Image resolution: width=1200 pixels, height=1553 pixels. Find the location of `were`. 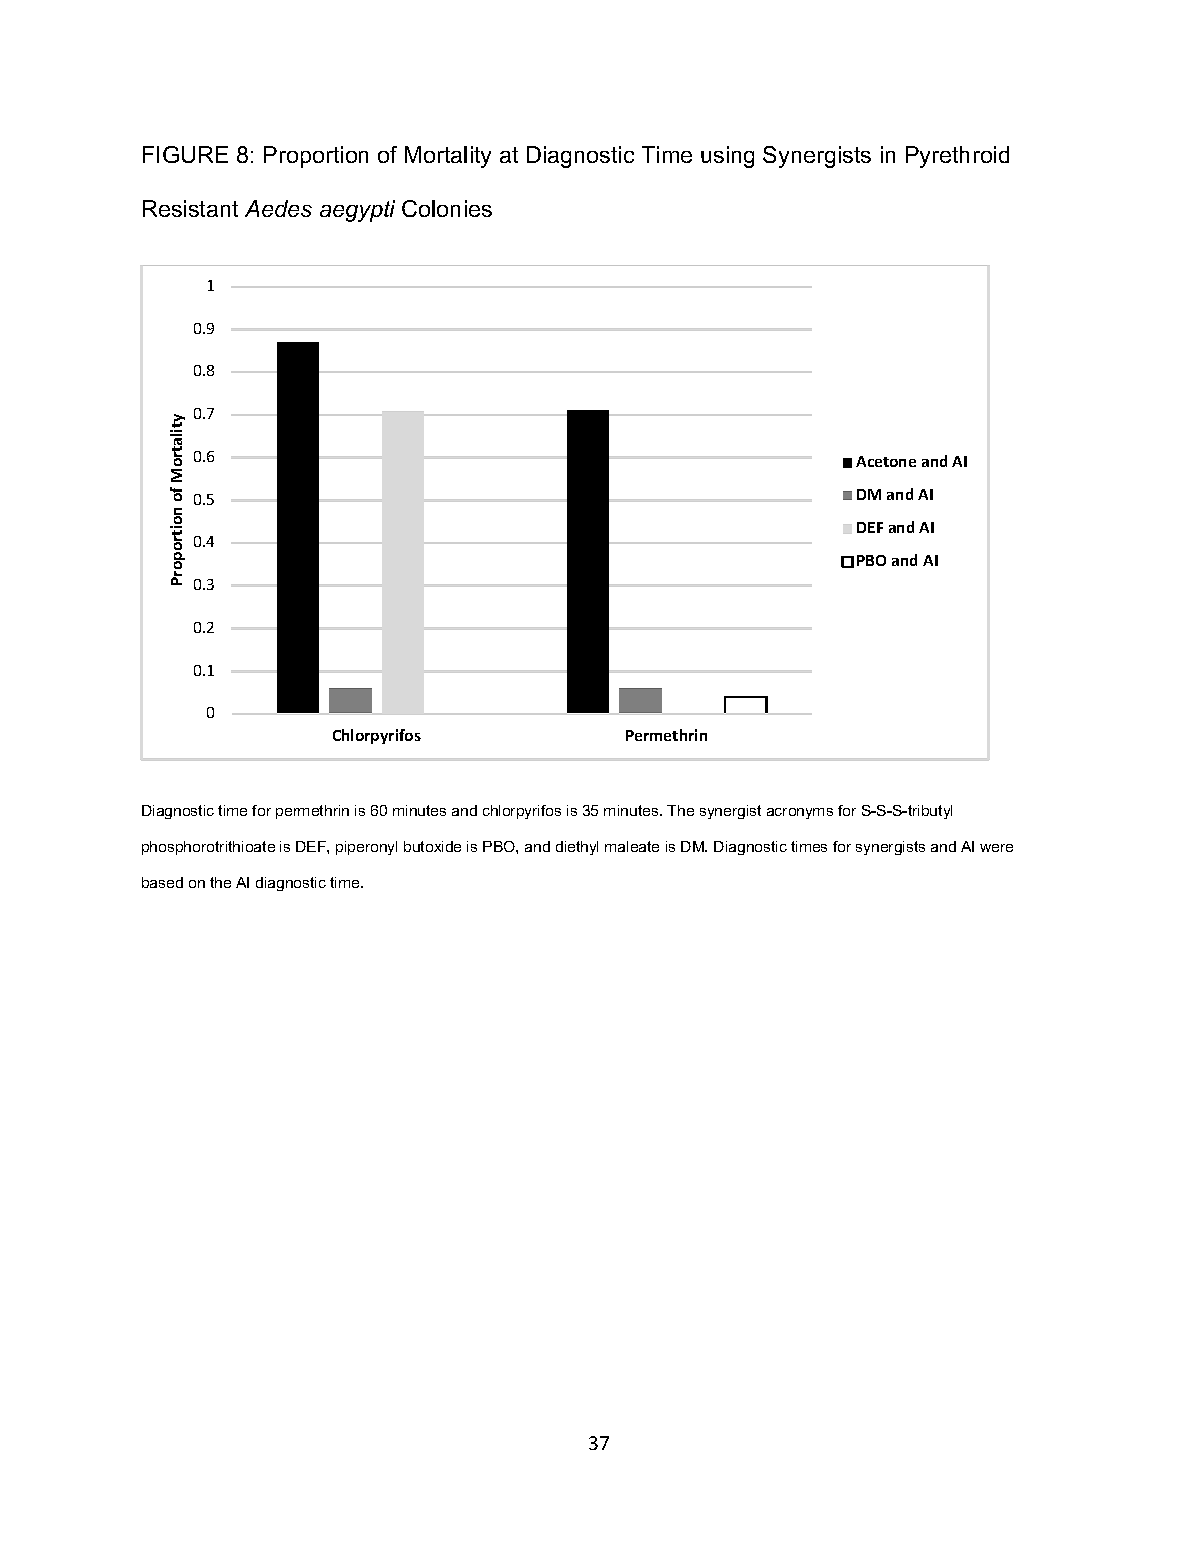

were is located at coordinates (996, 848).
